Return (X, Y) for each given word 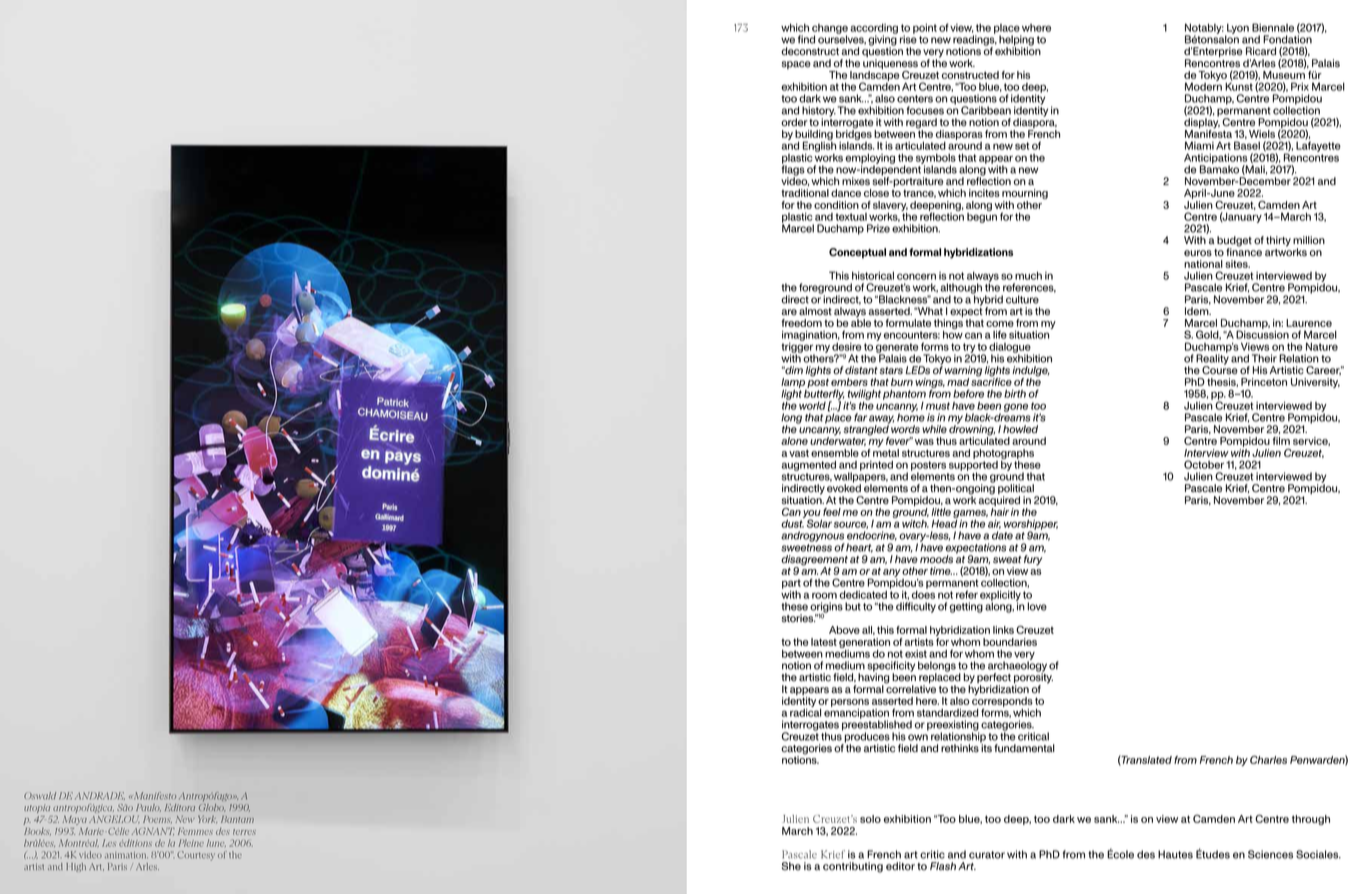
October (1204, 464)
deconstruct (810, 51)
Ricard (1261, 51)
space (796, 65)
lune (216, 843)
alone (794, 441)
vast (799, 453)
